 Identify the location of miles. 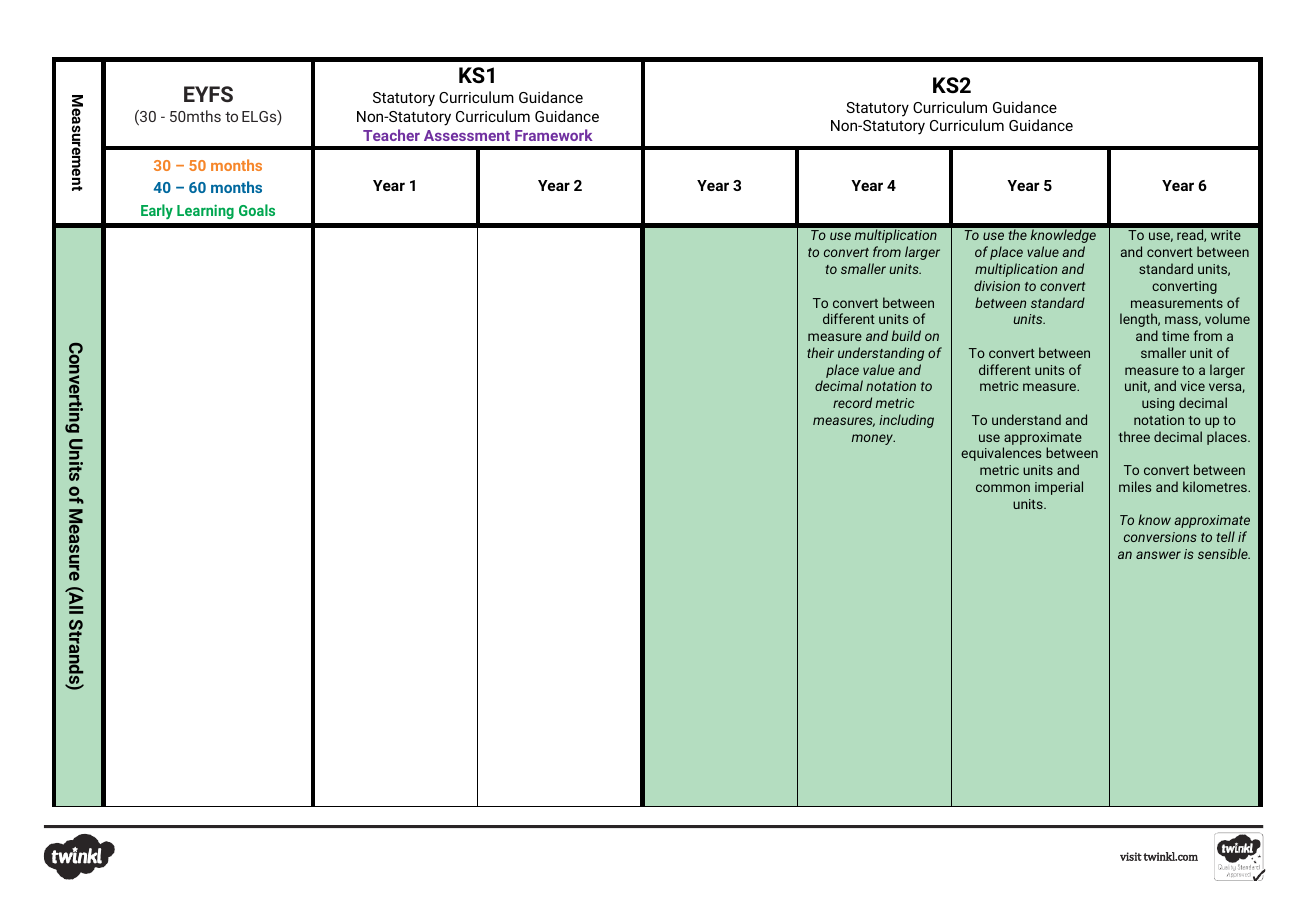
(1135, 486).
